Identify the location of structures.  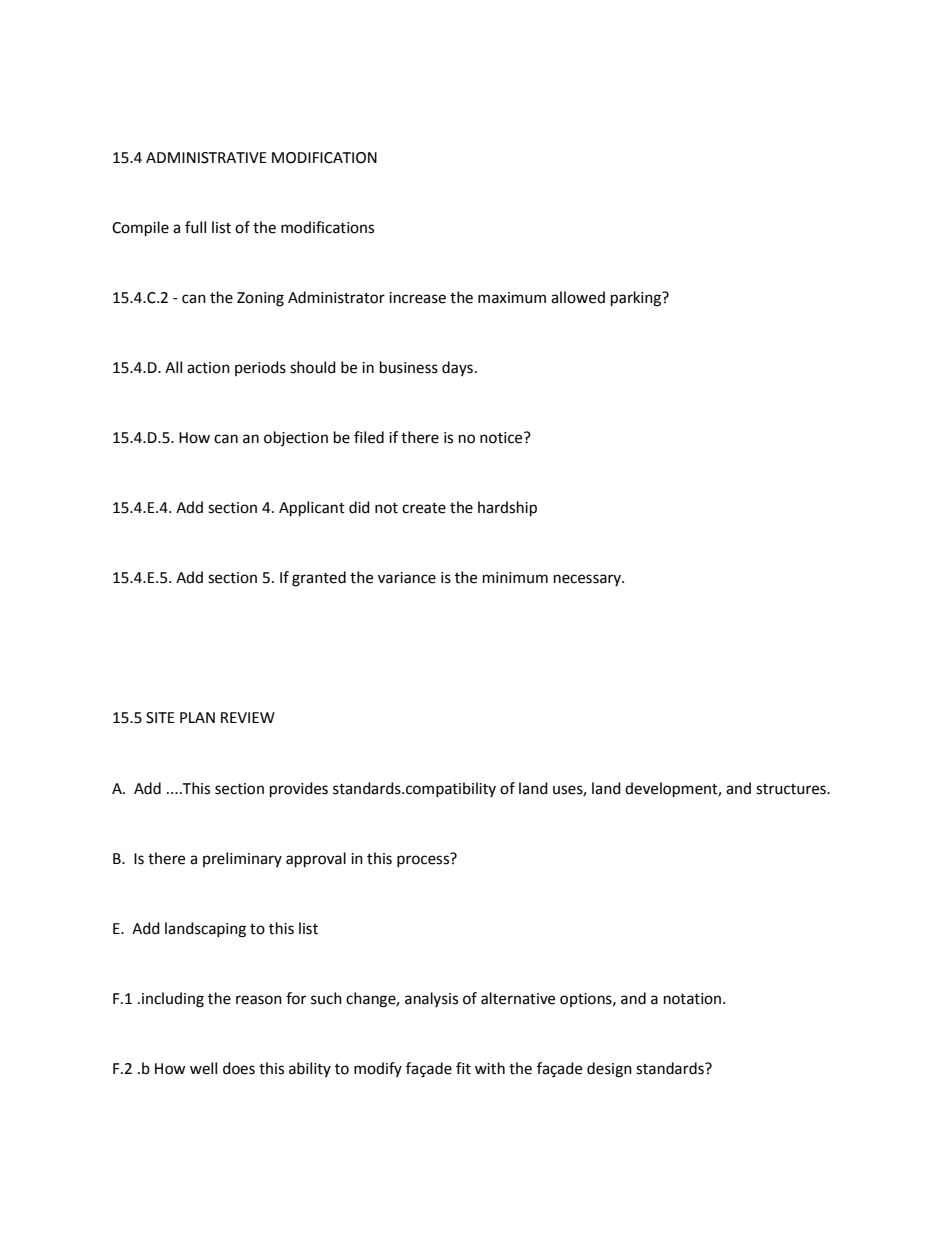
(792, 789).
